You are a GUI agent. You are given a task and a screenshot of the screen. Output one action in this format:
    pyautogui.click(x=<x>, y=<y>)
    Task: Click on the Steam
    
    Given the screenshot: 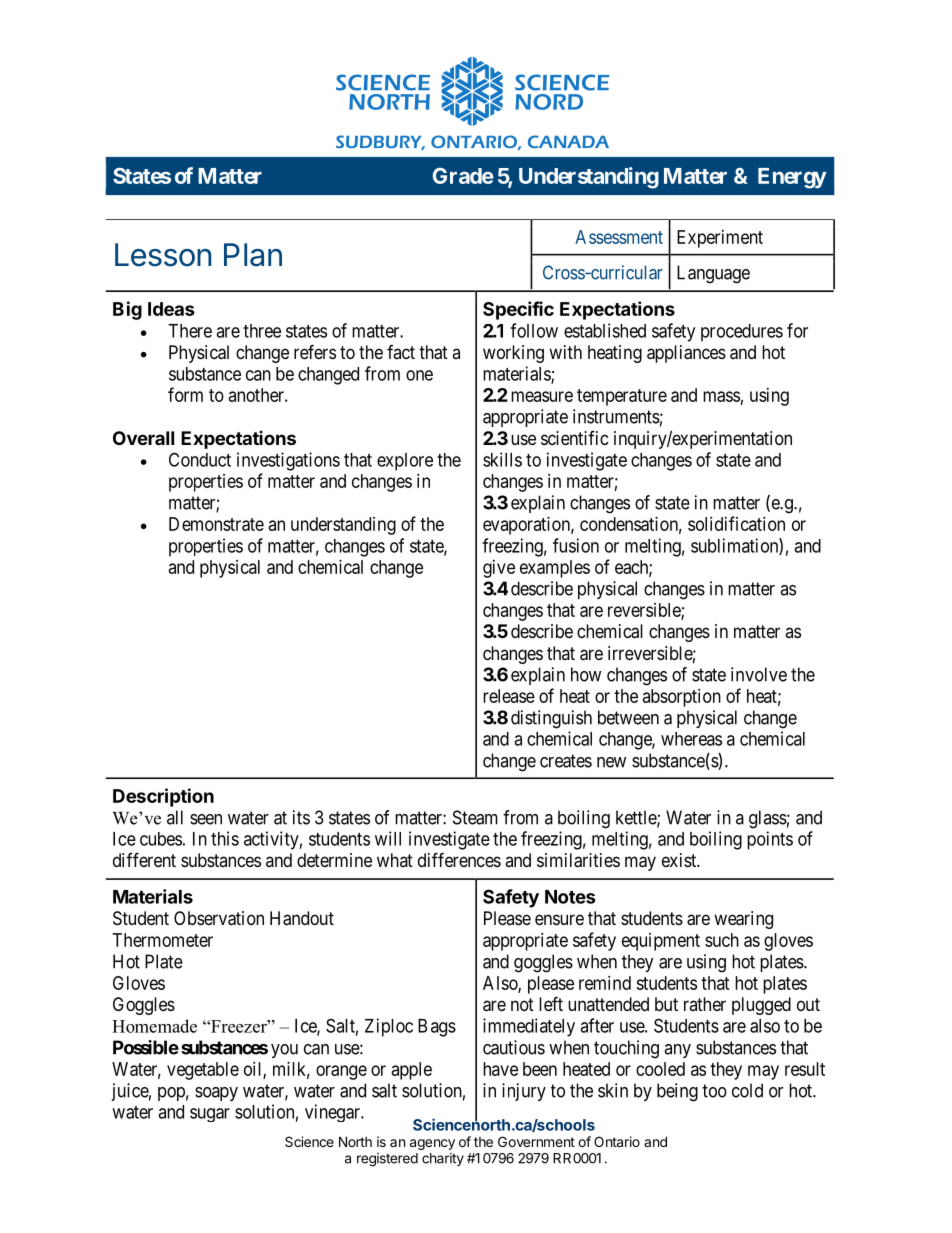 What is the action you would take?
    pyautogui.click(x=475, y=817)
